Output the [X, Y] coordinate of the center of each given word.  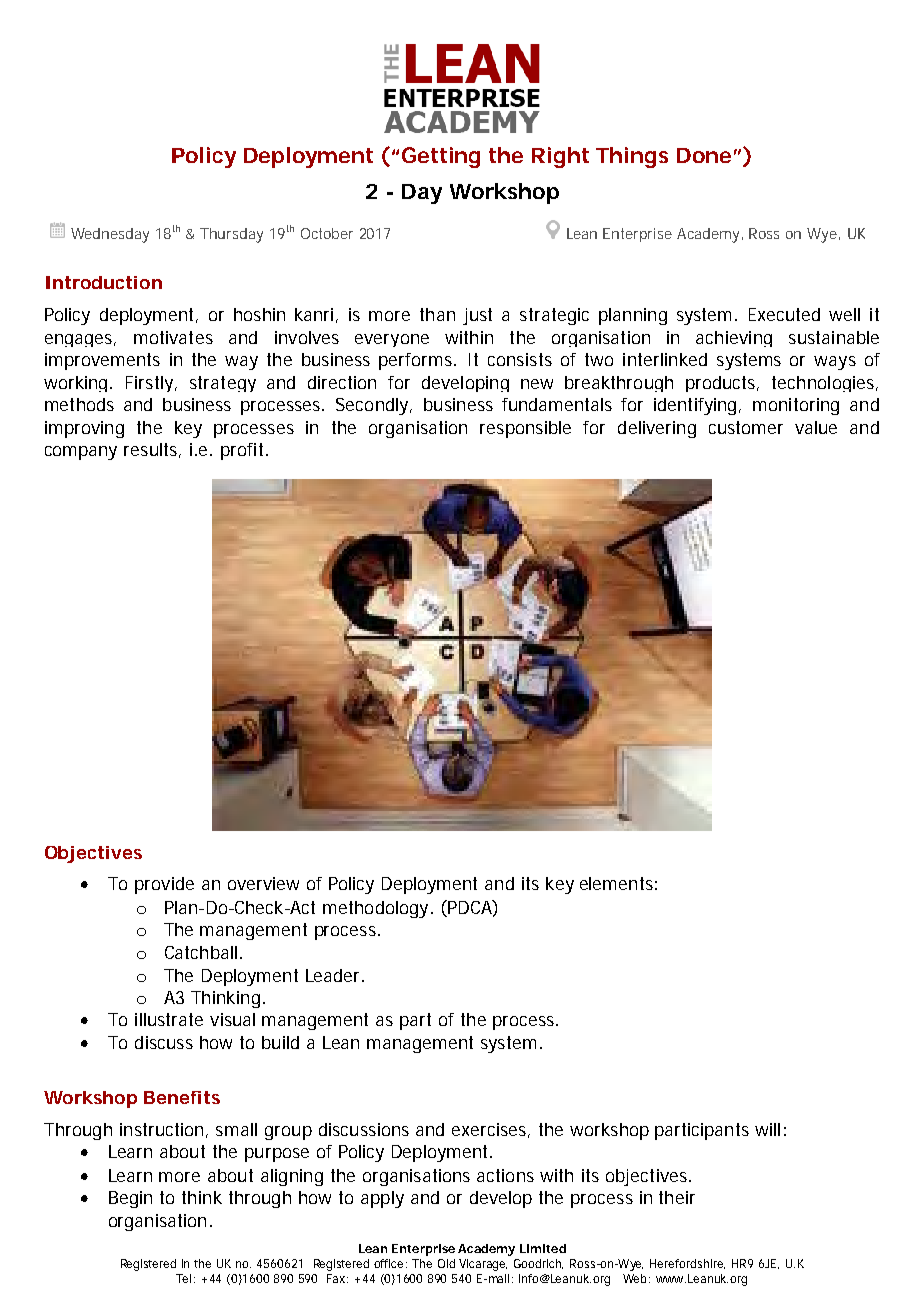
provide [164, 885]
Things [632, 157]
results [150, 449]
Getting [441, 157]
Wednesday [110, 235]
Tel [183, 1278]
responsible [525, 429]
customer [746, 427]
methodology [375, 909]
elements [616, 883]
